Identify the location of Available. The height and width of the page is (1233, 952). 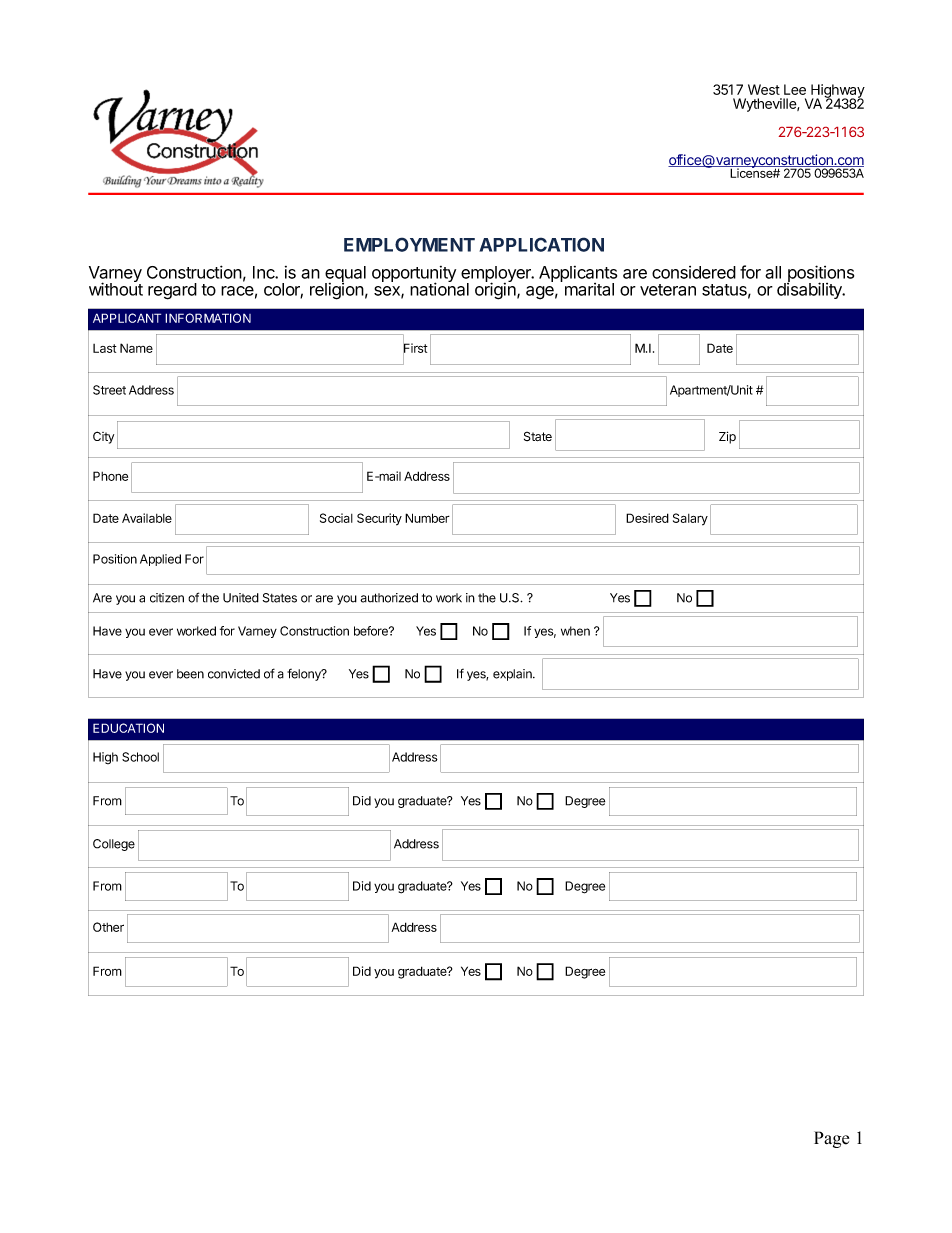
(147, 518).
